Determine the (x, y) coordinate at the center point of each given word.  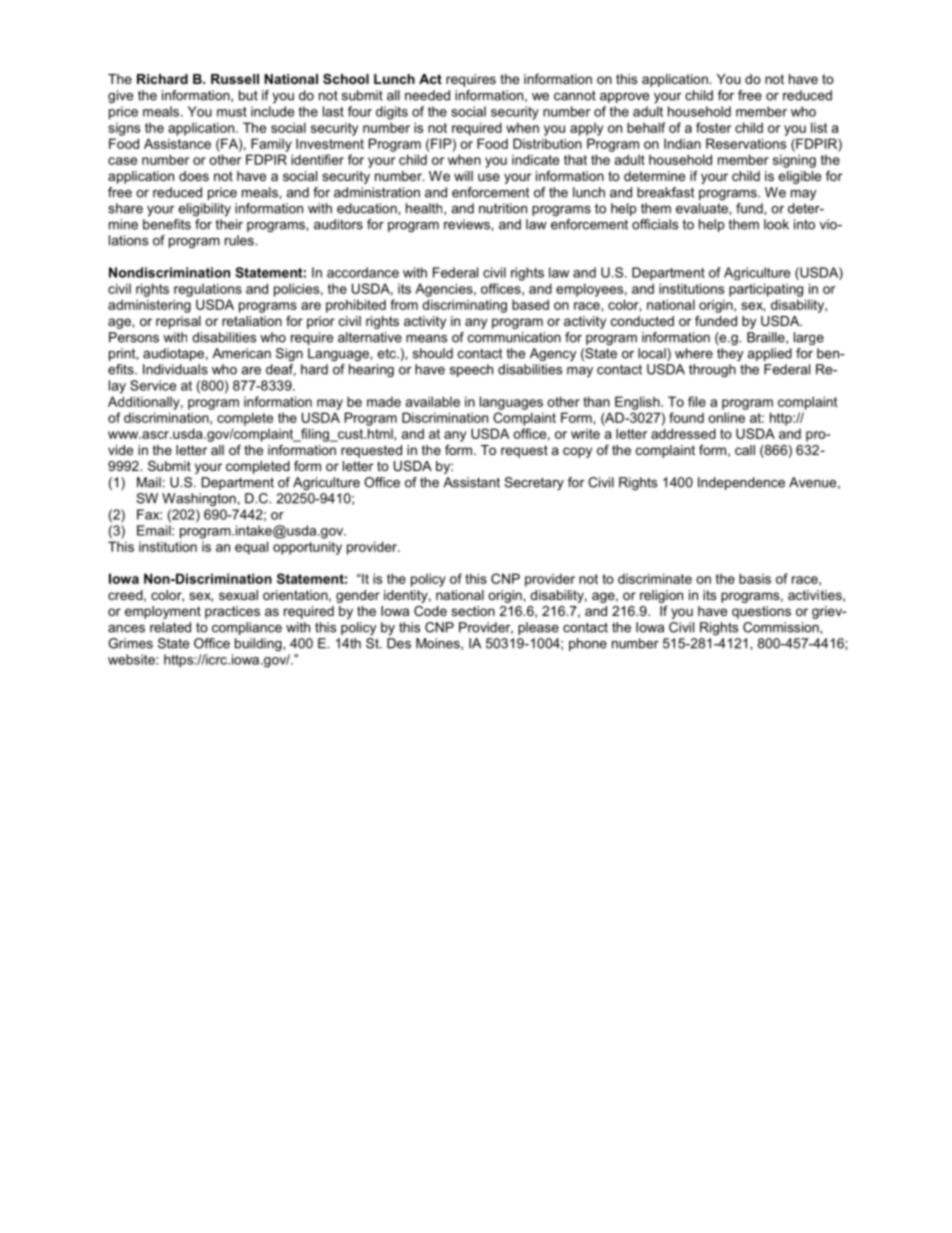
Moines (439, 644)
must (232, 112)
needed (427, 95)
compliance (247, 628)
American (241, 353)
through (712, 370)
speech (471, 370)
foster (713, 127)
